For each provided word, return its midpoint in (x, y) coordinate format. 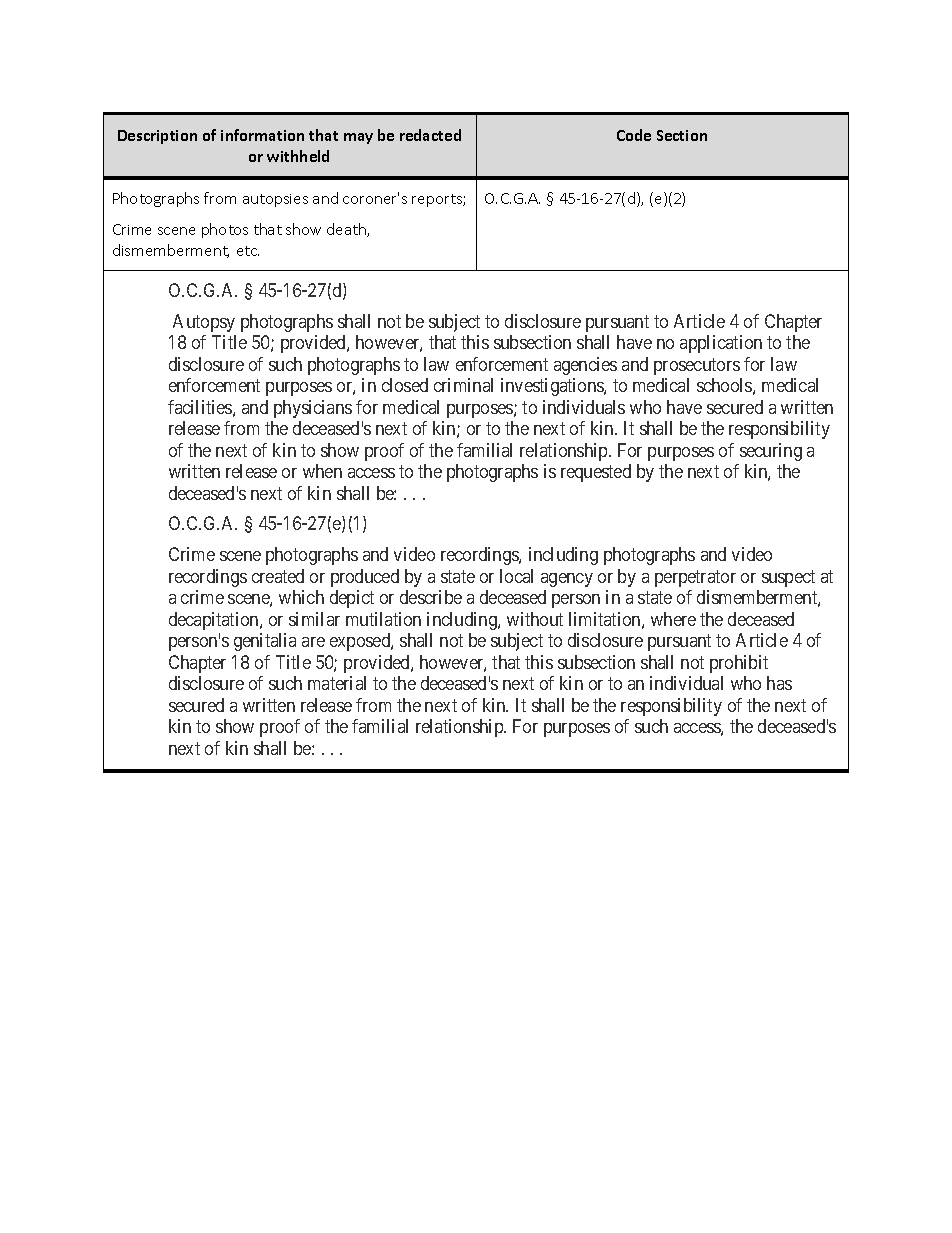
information (262, 135)
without (535, 619)
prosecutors (697, 366)
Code (634, 135)
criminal (463, 385)
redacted (430, 135)
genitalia (265, 642)
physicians (313, 409)
